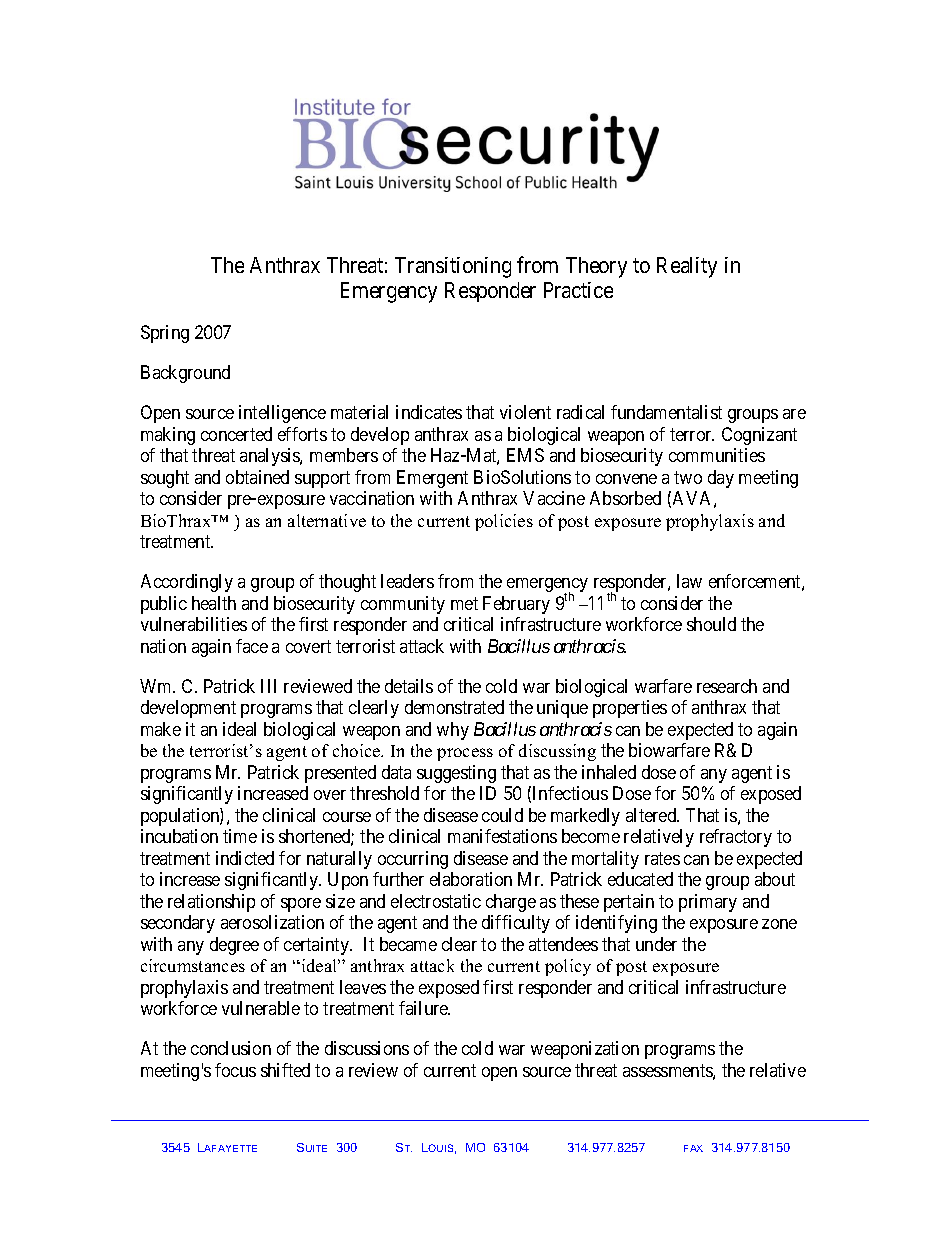  I want to click on Reality, so click(687, 267).
